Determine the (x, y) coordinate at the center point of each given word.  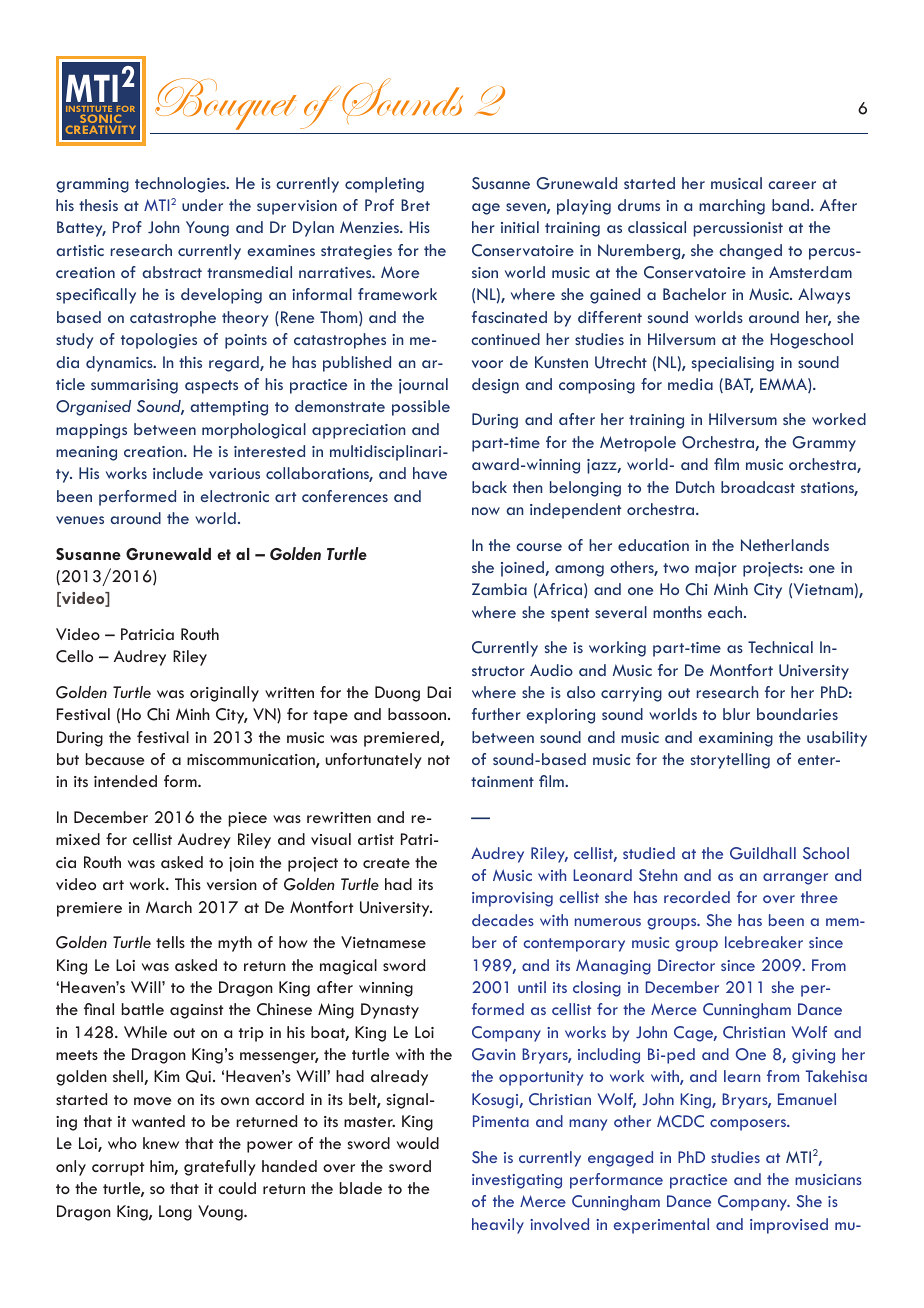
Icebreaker (764, 942)
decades (503, 920)
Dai (439, 692)
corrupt (118, 1169)
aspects (211, 387)
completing (384, 185)
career (792, 185)
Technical (780, 647)
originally (224, 694)
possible (421, 408)
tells (170, 942)
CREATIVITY (101, 129)
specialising (733, 364)
